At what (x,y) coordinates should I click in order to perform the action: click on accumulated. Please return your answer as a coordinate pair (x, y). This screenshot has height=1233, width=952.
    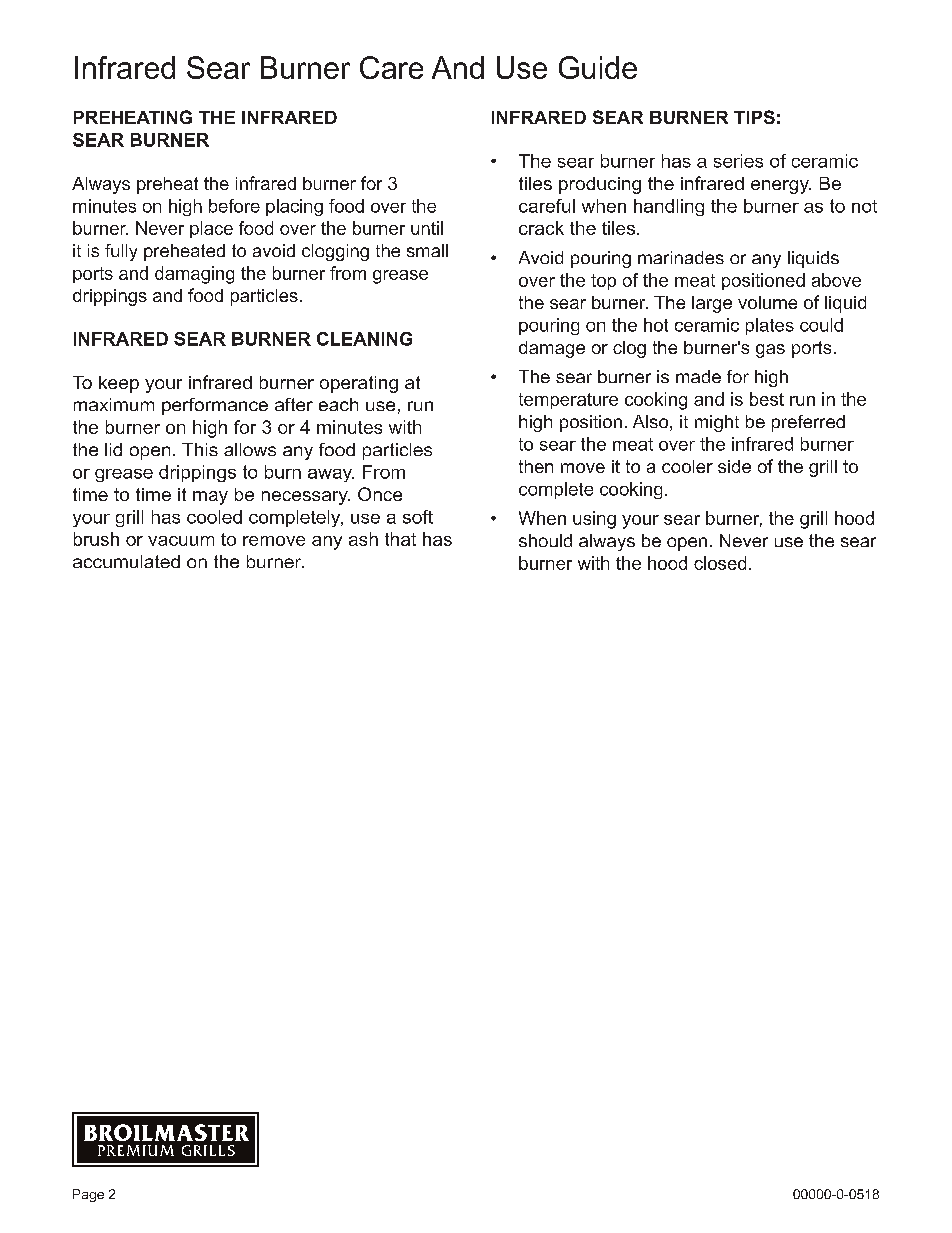
    Looking at the image, I should click on (126, 561).
